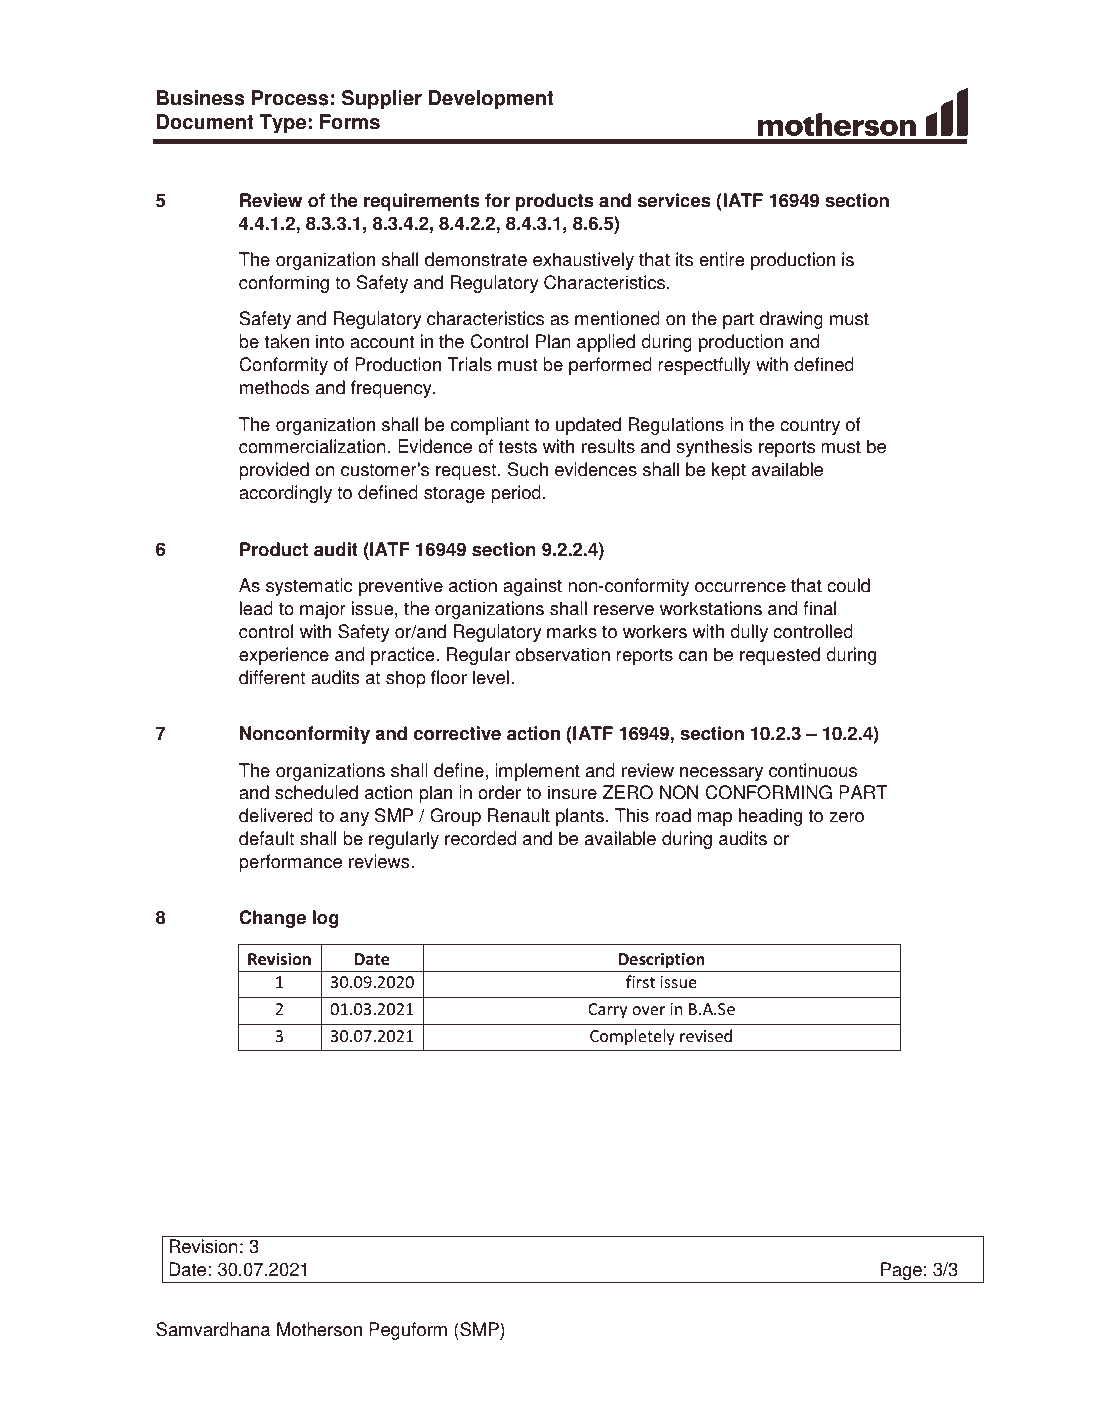 This document has width=1093, height=1414. What do you see at coordinates (810, 426) in the document?
I see `country` at bounding box center [810, 426].
